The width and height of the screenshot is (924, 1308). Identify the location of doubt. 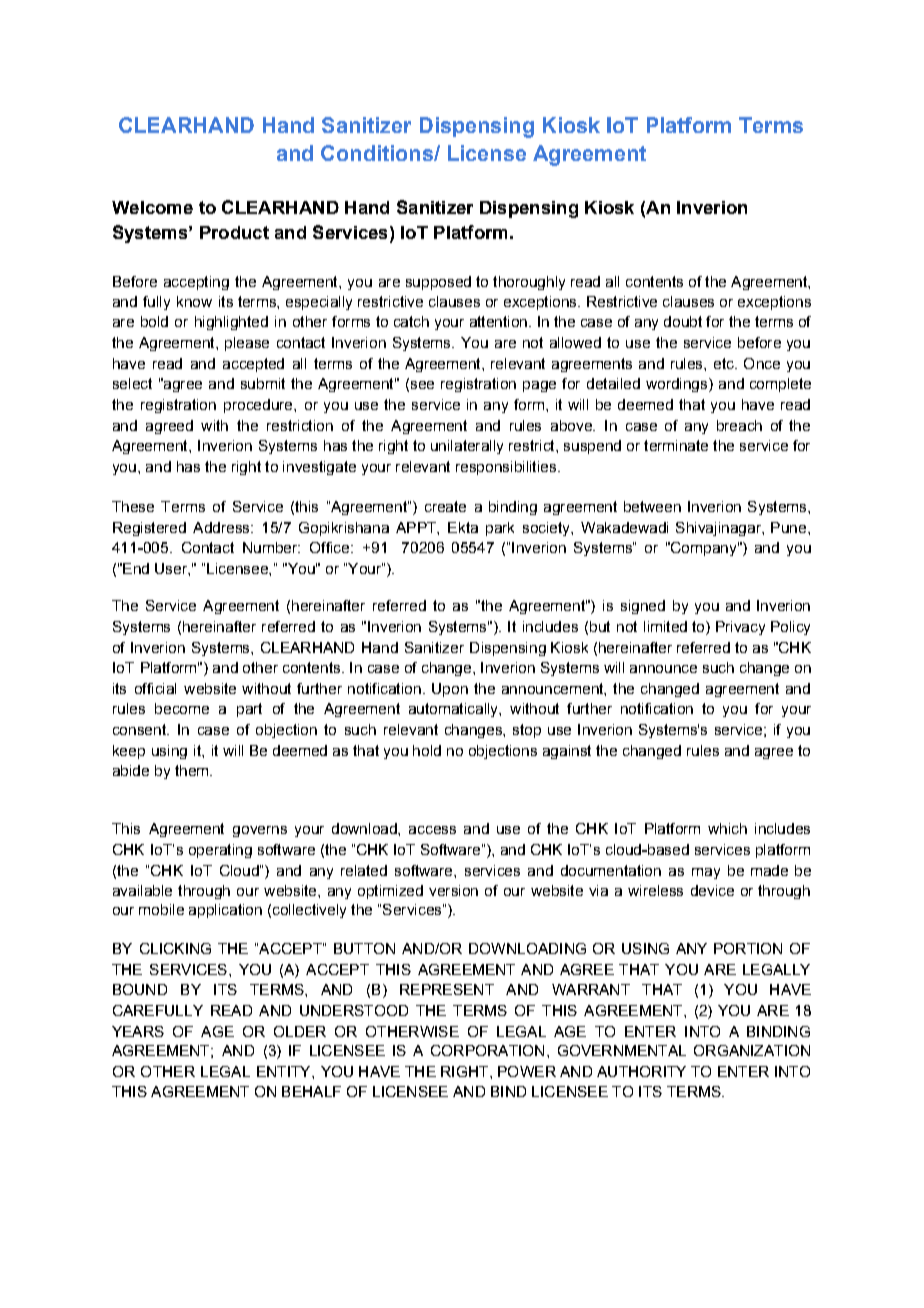
(683, 321).
